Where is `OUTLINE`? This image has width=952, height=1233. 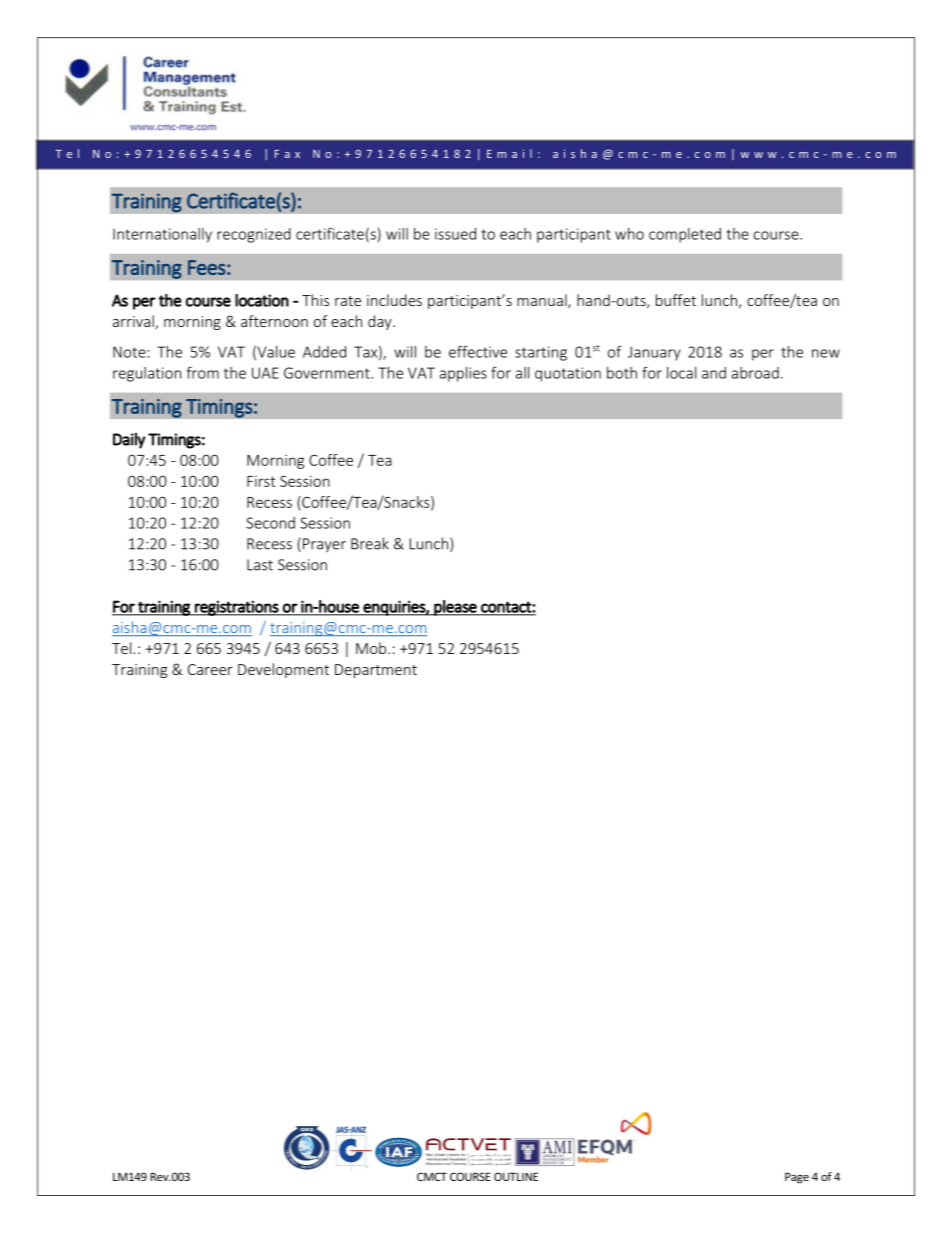 OUTLINE is located at coordinates (516, 1176).
